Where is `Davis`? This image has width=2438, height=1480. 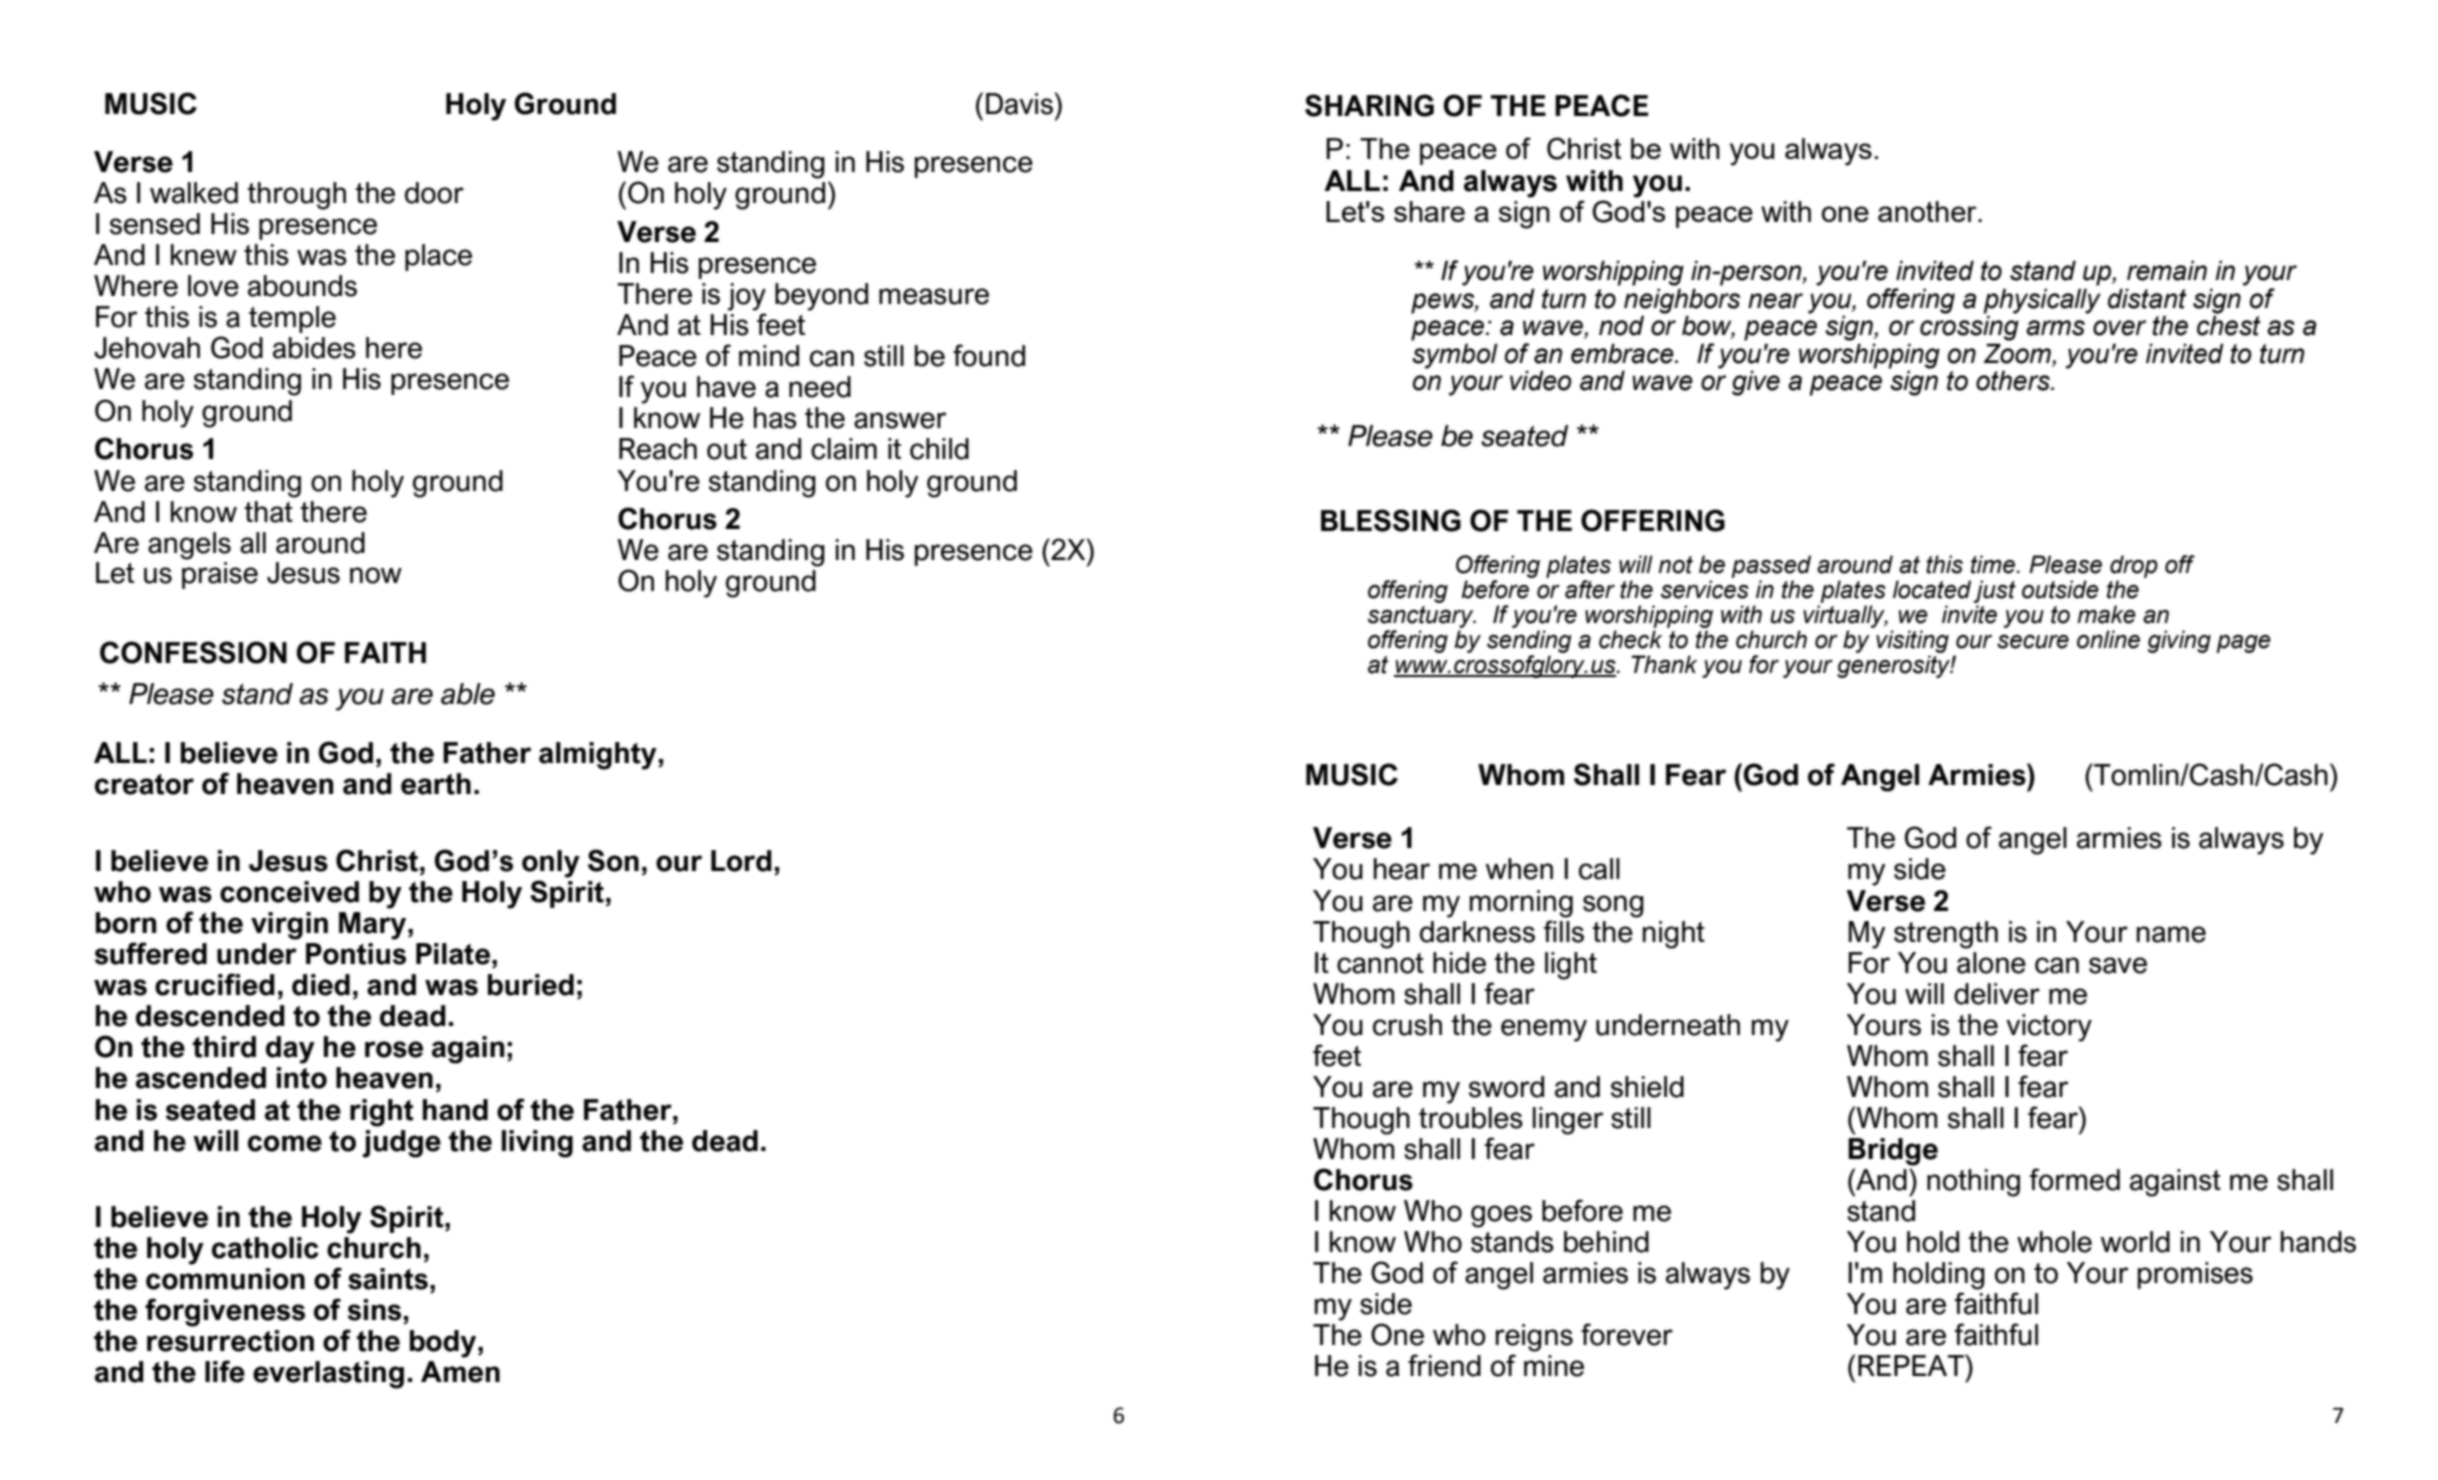
Davis is located at coordinates (1019, 104).
